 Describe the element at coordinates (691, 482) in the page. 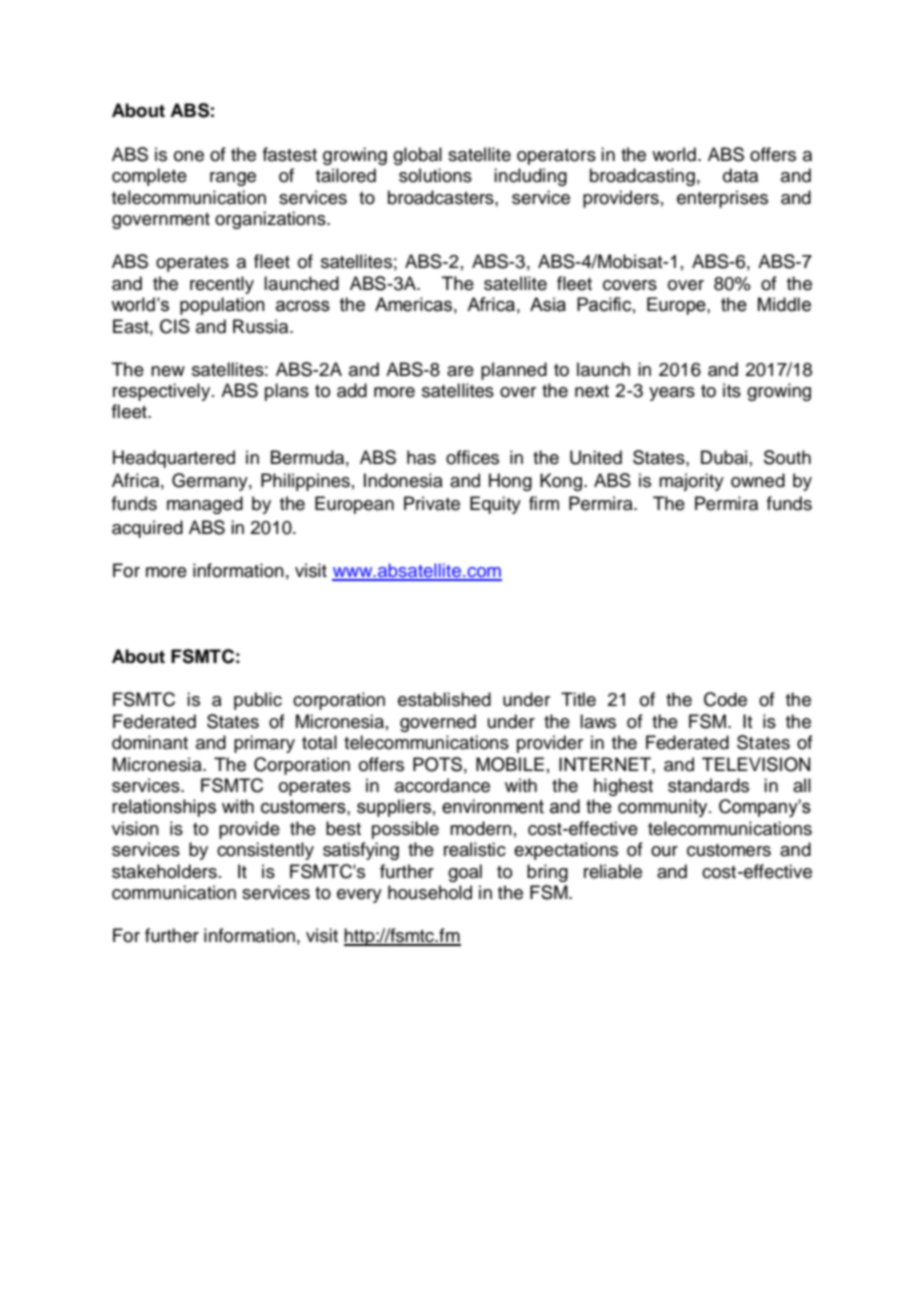

I see `majority` at that location.
